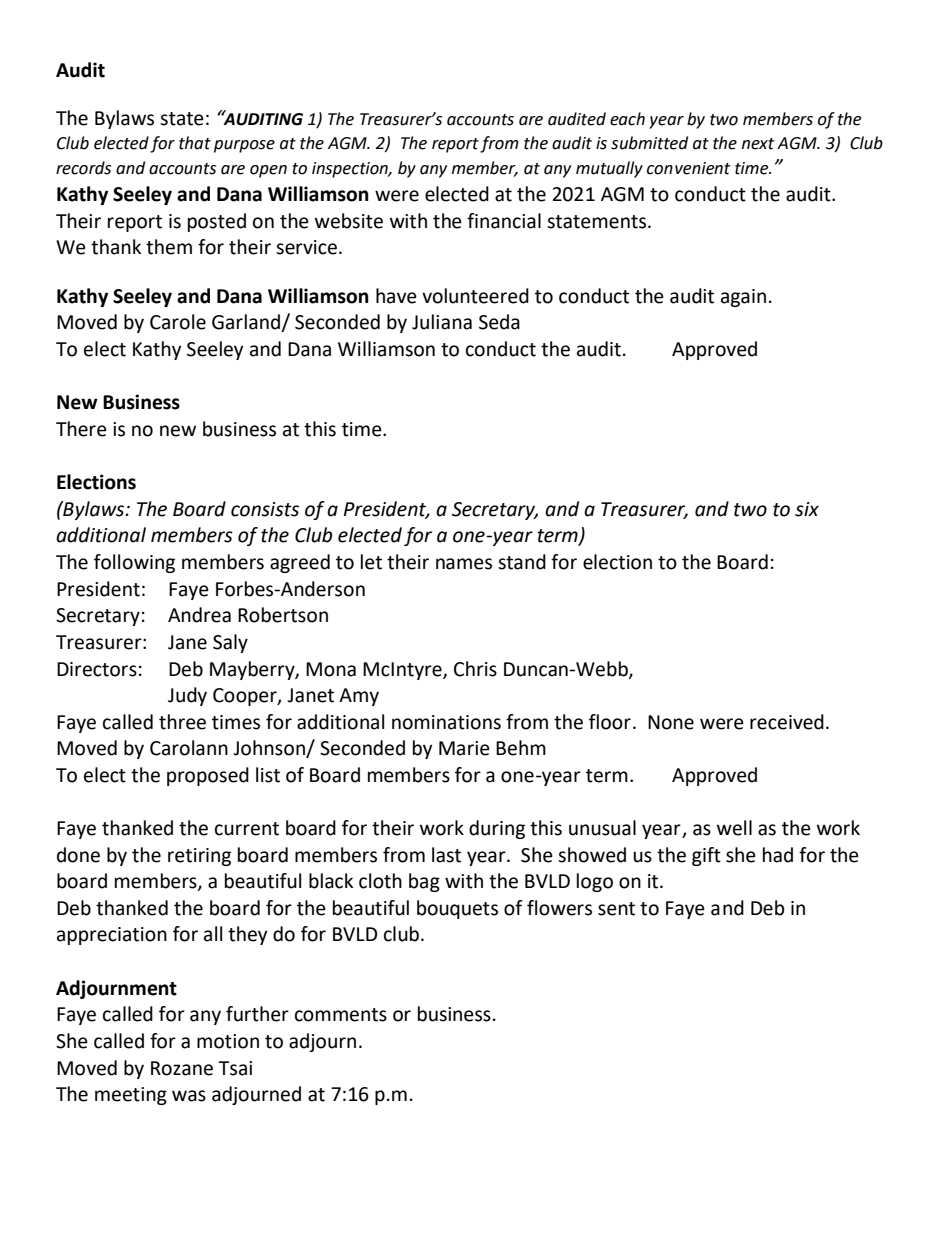  What do you see at coordinates (758, 144) in the page?
I see `next` at bounding box center [758, 144].
